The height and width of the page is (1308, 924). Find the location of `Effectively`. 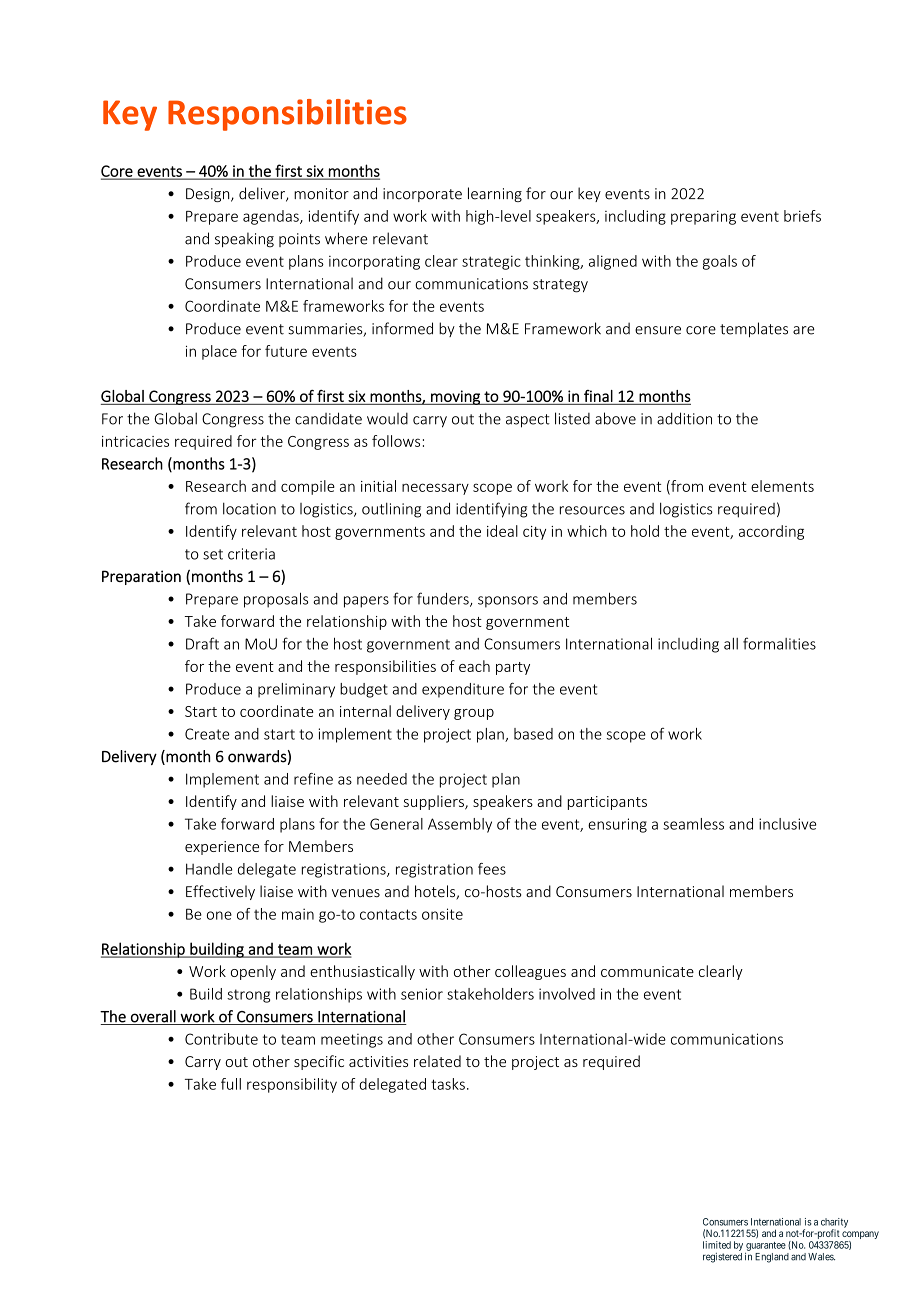

Effectively is located at coordinates (220, 892).
